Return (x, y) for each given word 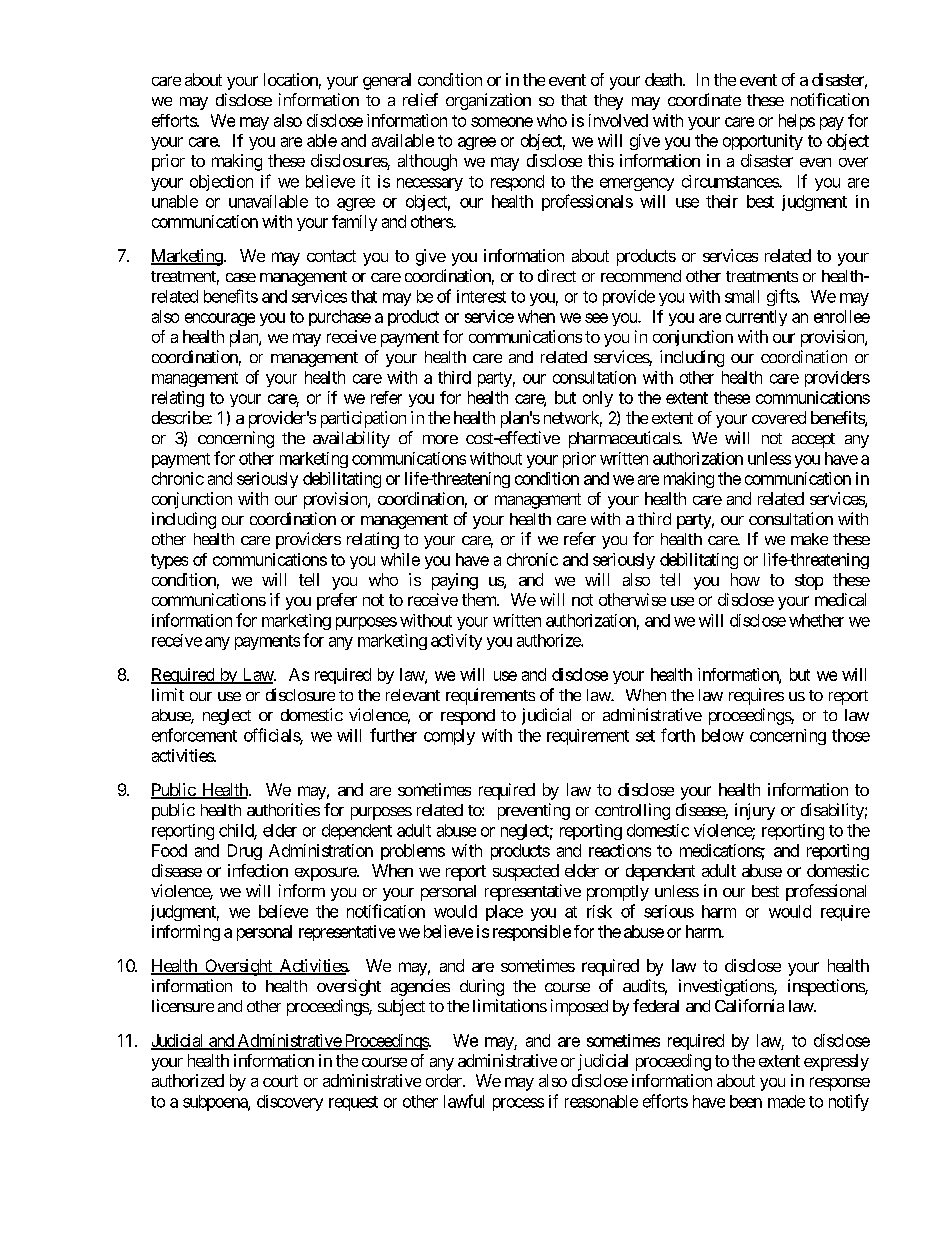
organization (488, 101)
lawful (464, 1101)
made (786, 1101)
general (387, 81)
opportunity (763, 142)
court (280, 1081)
